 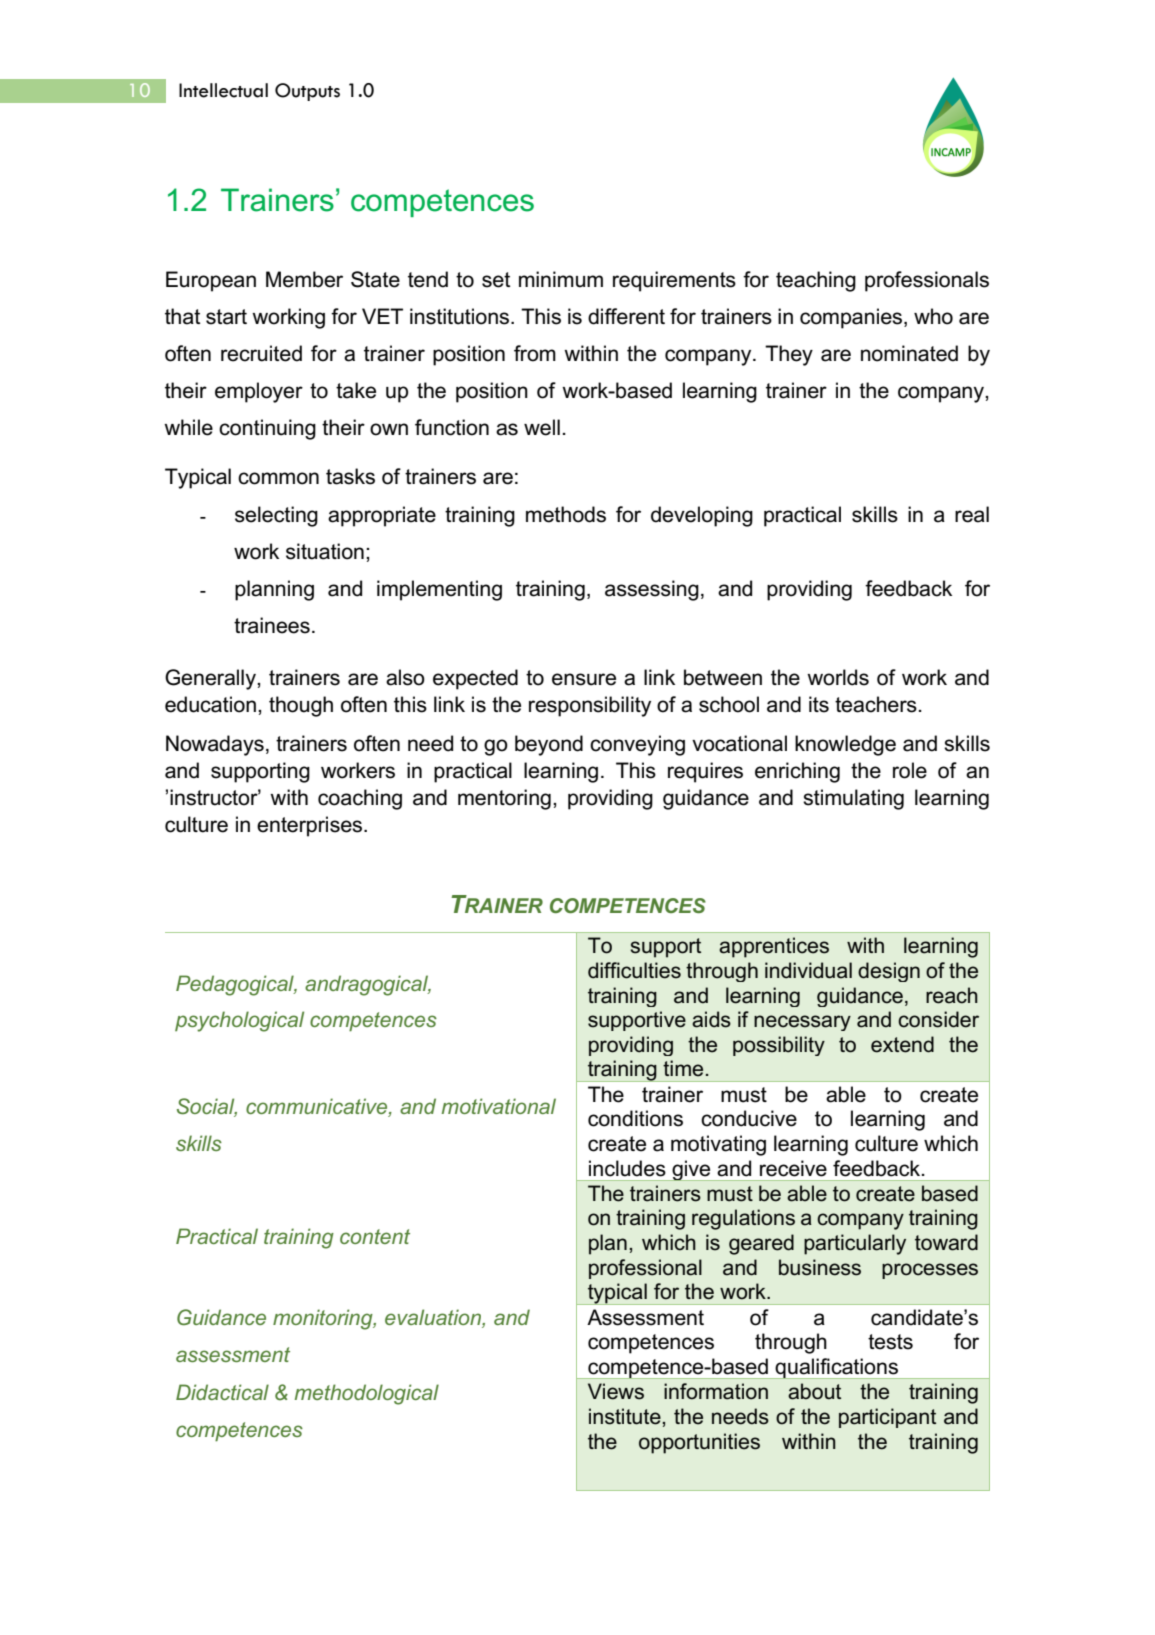 What do you see at coordinates (627, 1168) in the screenshot?
I see `includes` at bounding box center [627, 1168].
